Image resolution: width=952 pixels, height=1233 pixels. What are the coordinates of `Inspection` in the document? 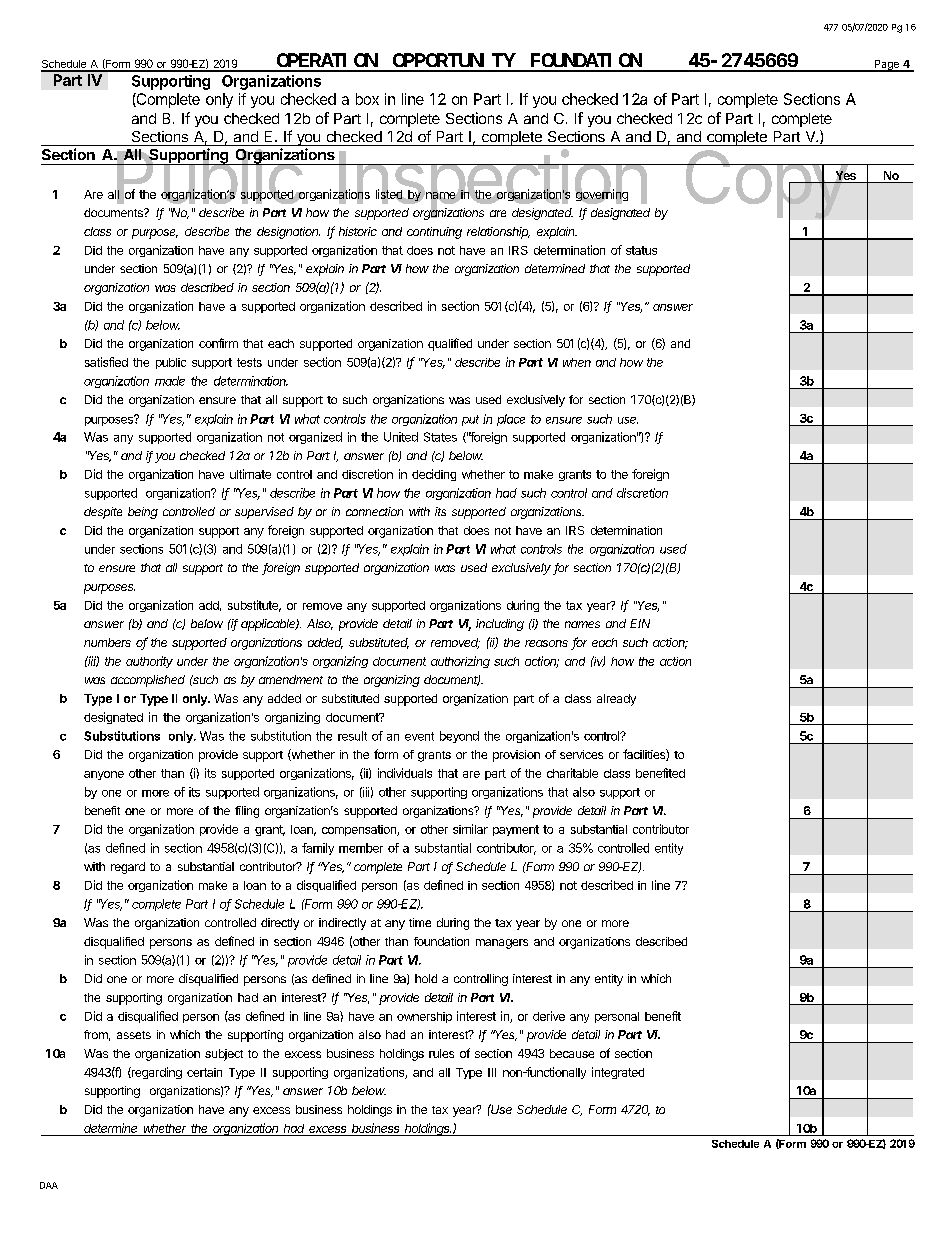 It's located at (492, 184).
